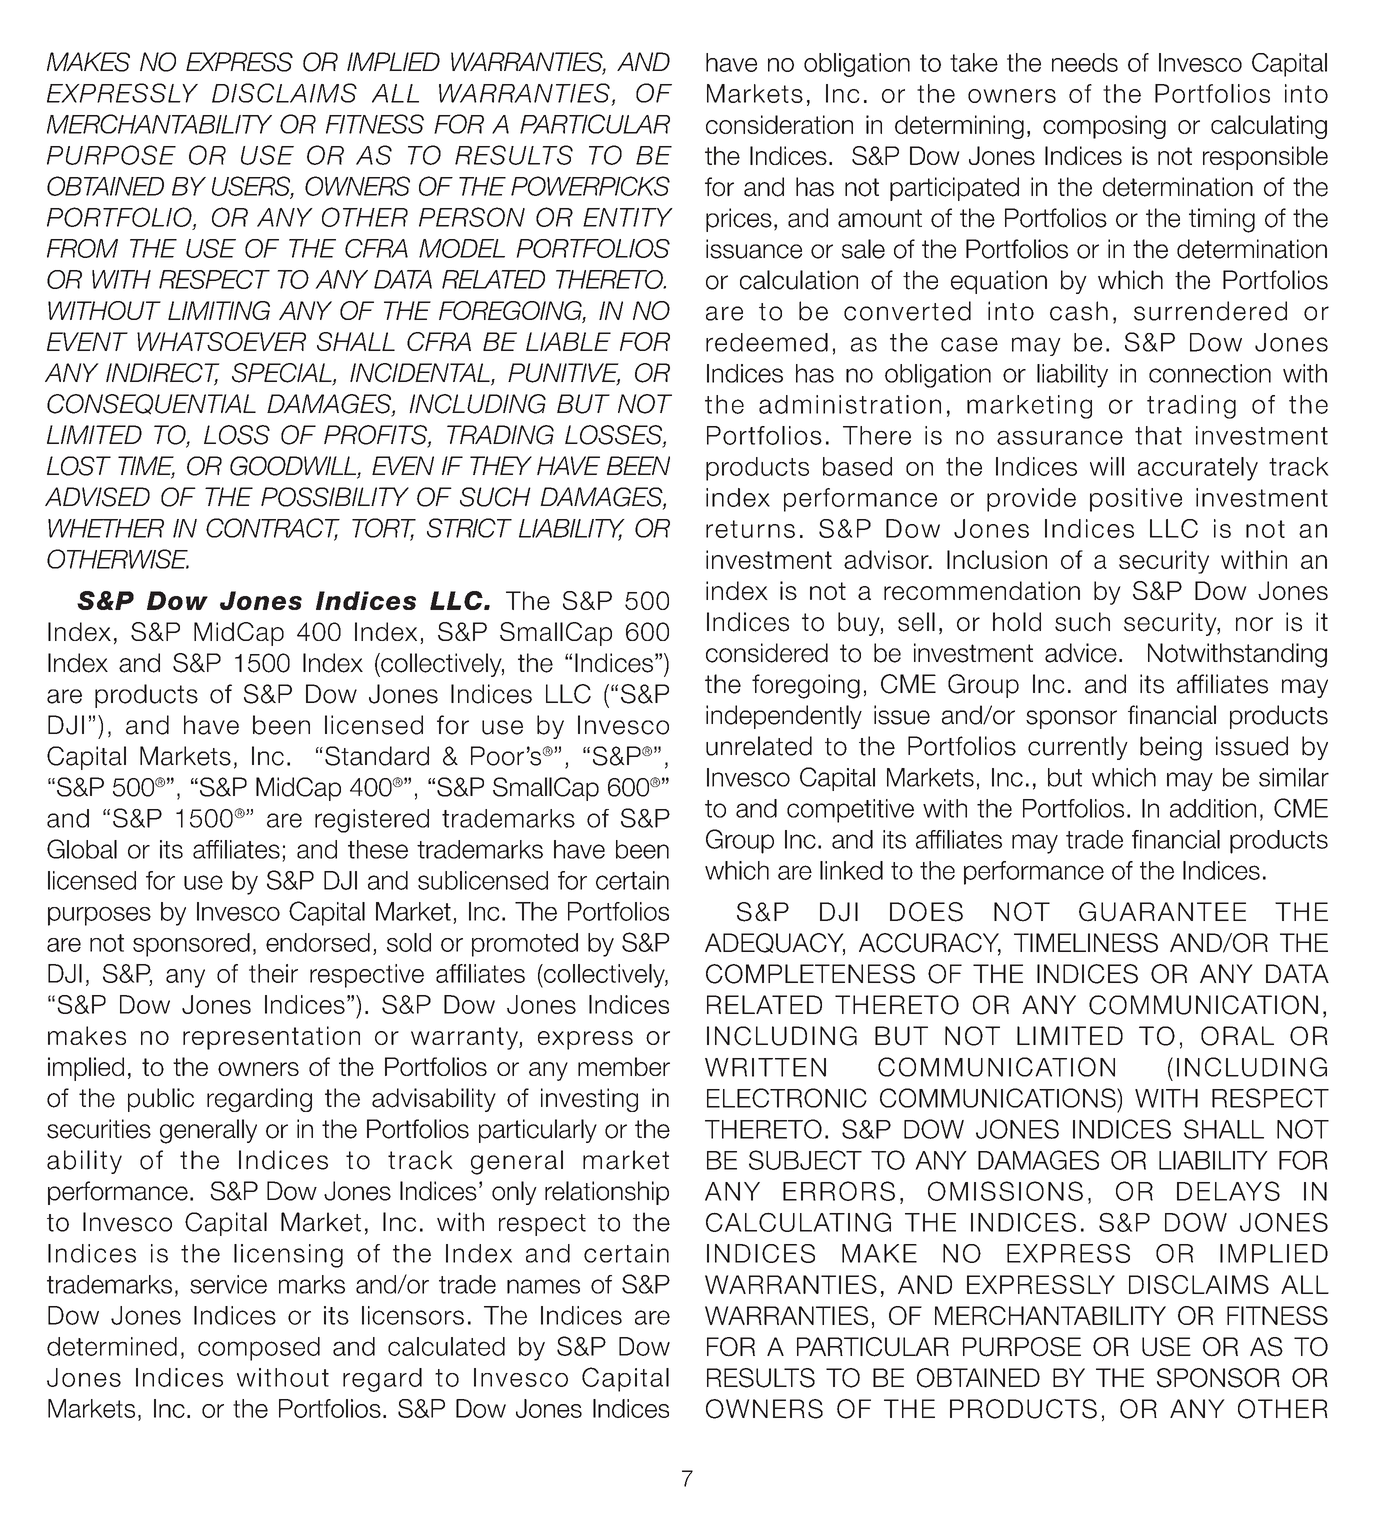  I want to click on member, so click(624, 1066).
